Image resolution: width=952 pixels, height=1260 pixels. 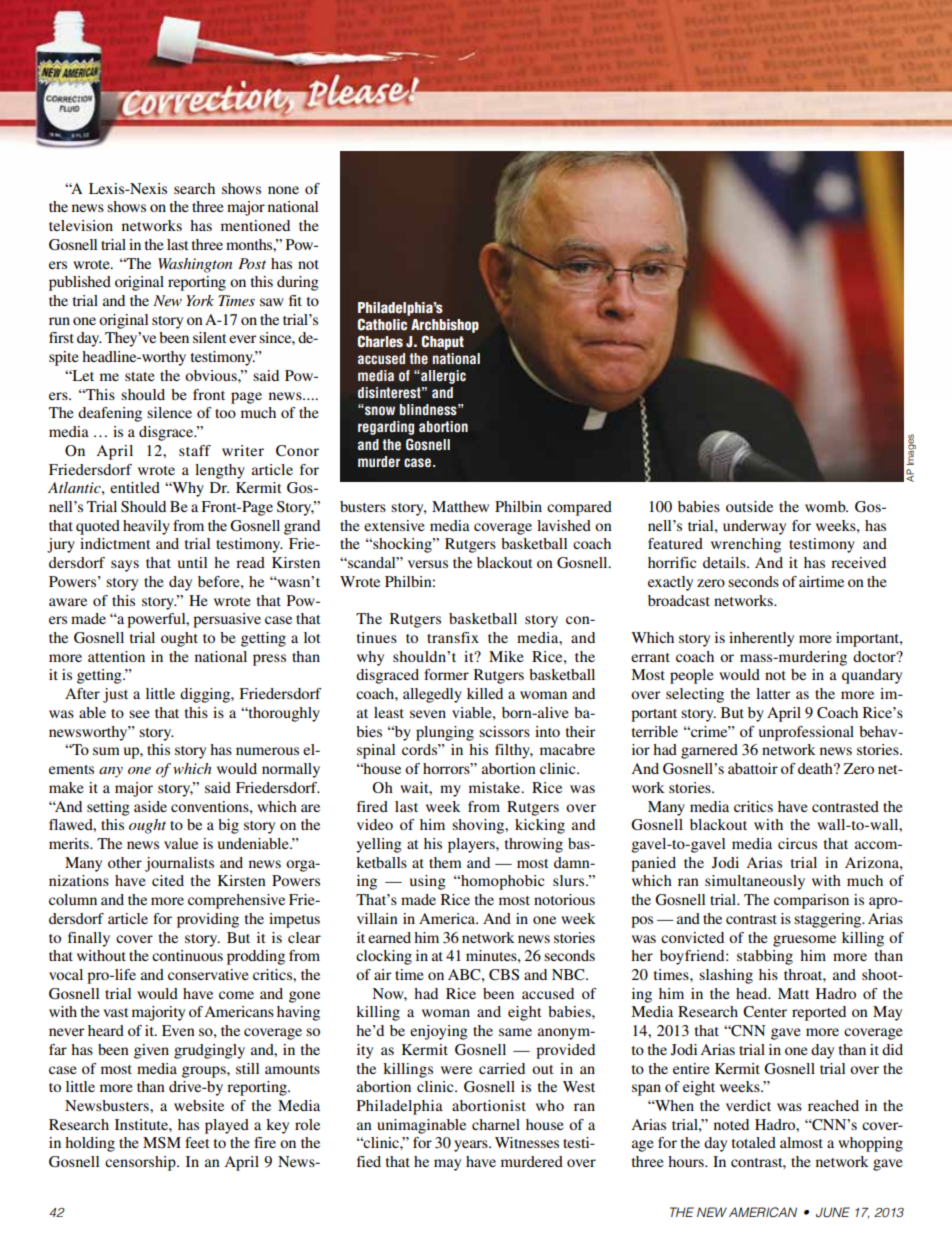 I want to click on Archbishop, so click(x=445, y=326).
